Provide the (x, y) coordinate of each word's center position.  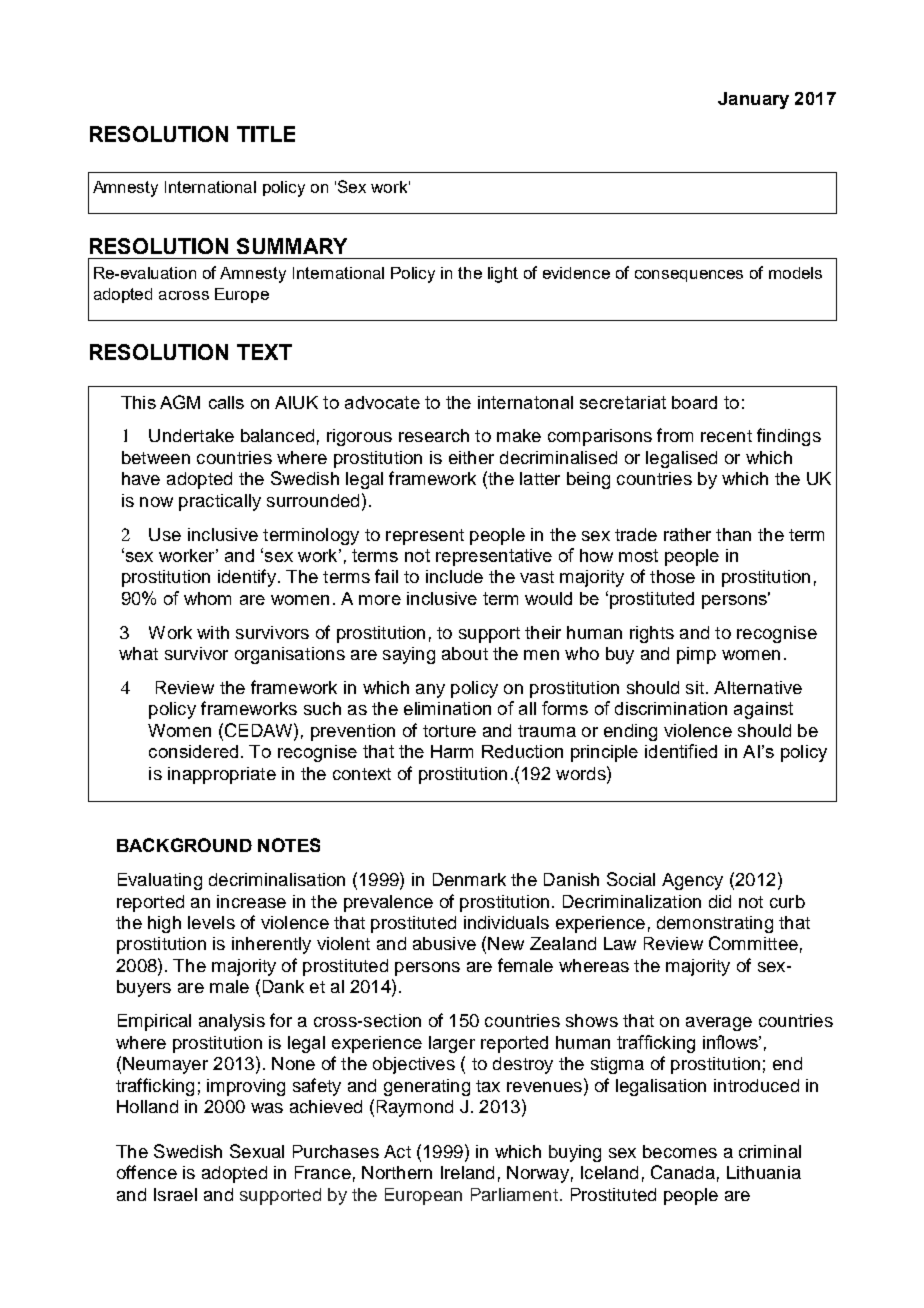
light (503, 275)
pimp (696, 655)
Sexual (257, 1151)
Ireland (467, 1172)
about (465, 653)
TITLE (266, 134)
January (753, 100)
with (213, 632)
